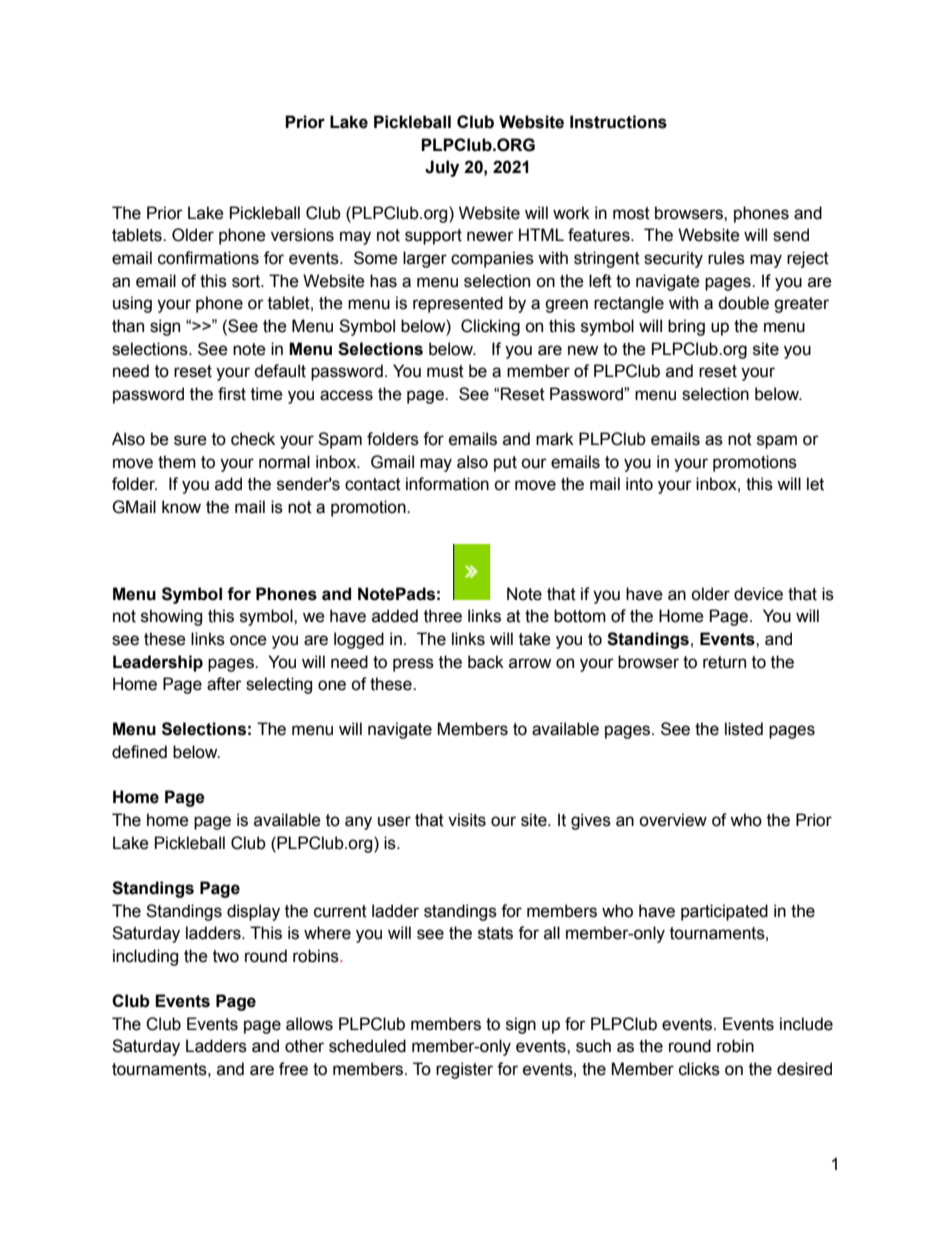  I want to click on Instructions, so click(618, 122).
